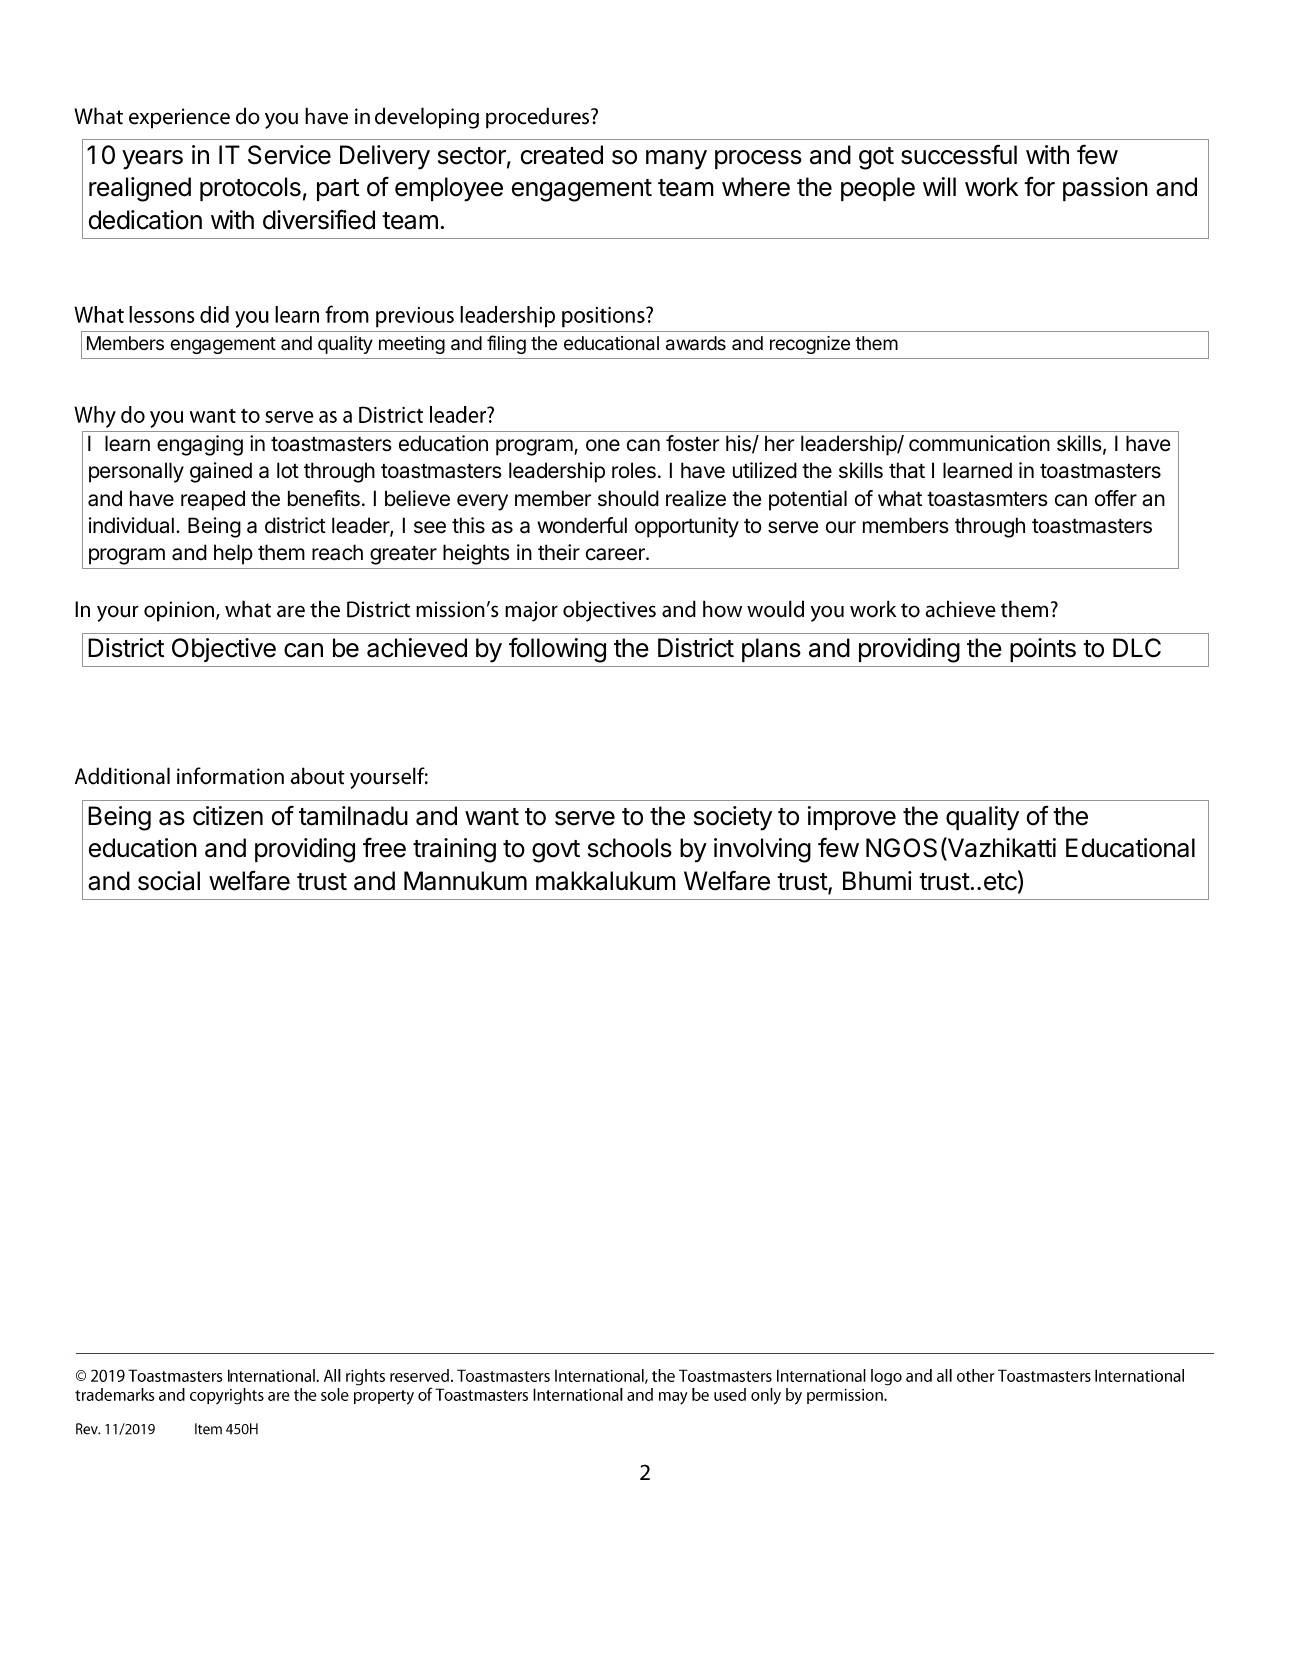 The height and width of the image is (1669, 1290). I want to click on recognize, so click(810, 345).
